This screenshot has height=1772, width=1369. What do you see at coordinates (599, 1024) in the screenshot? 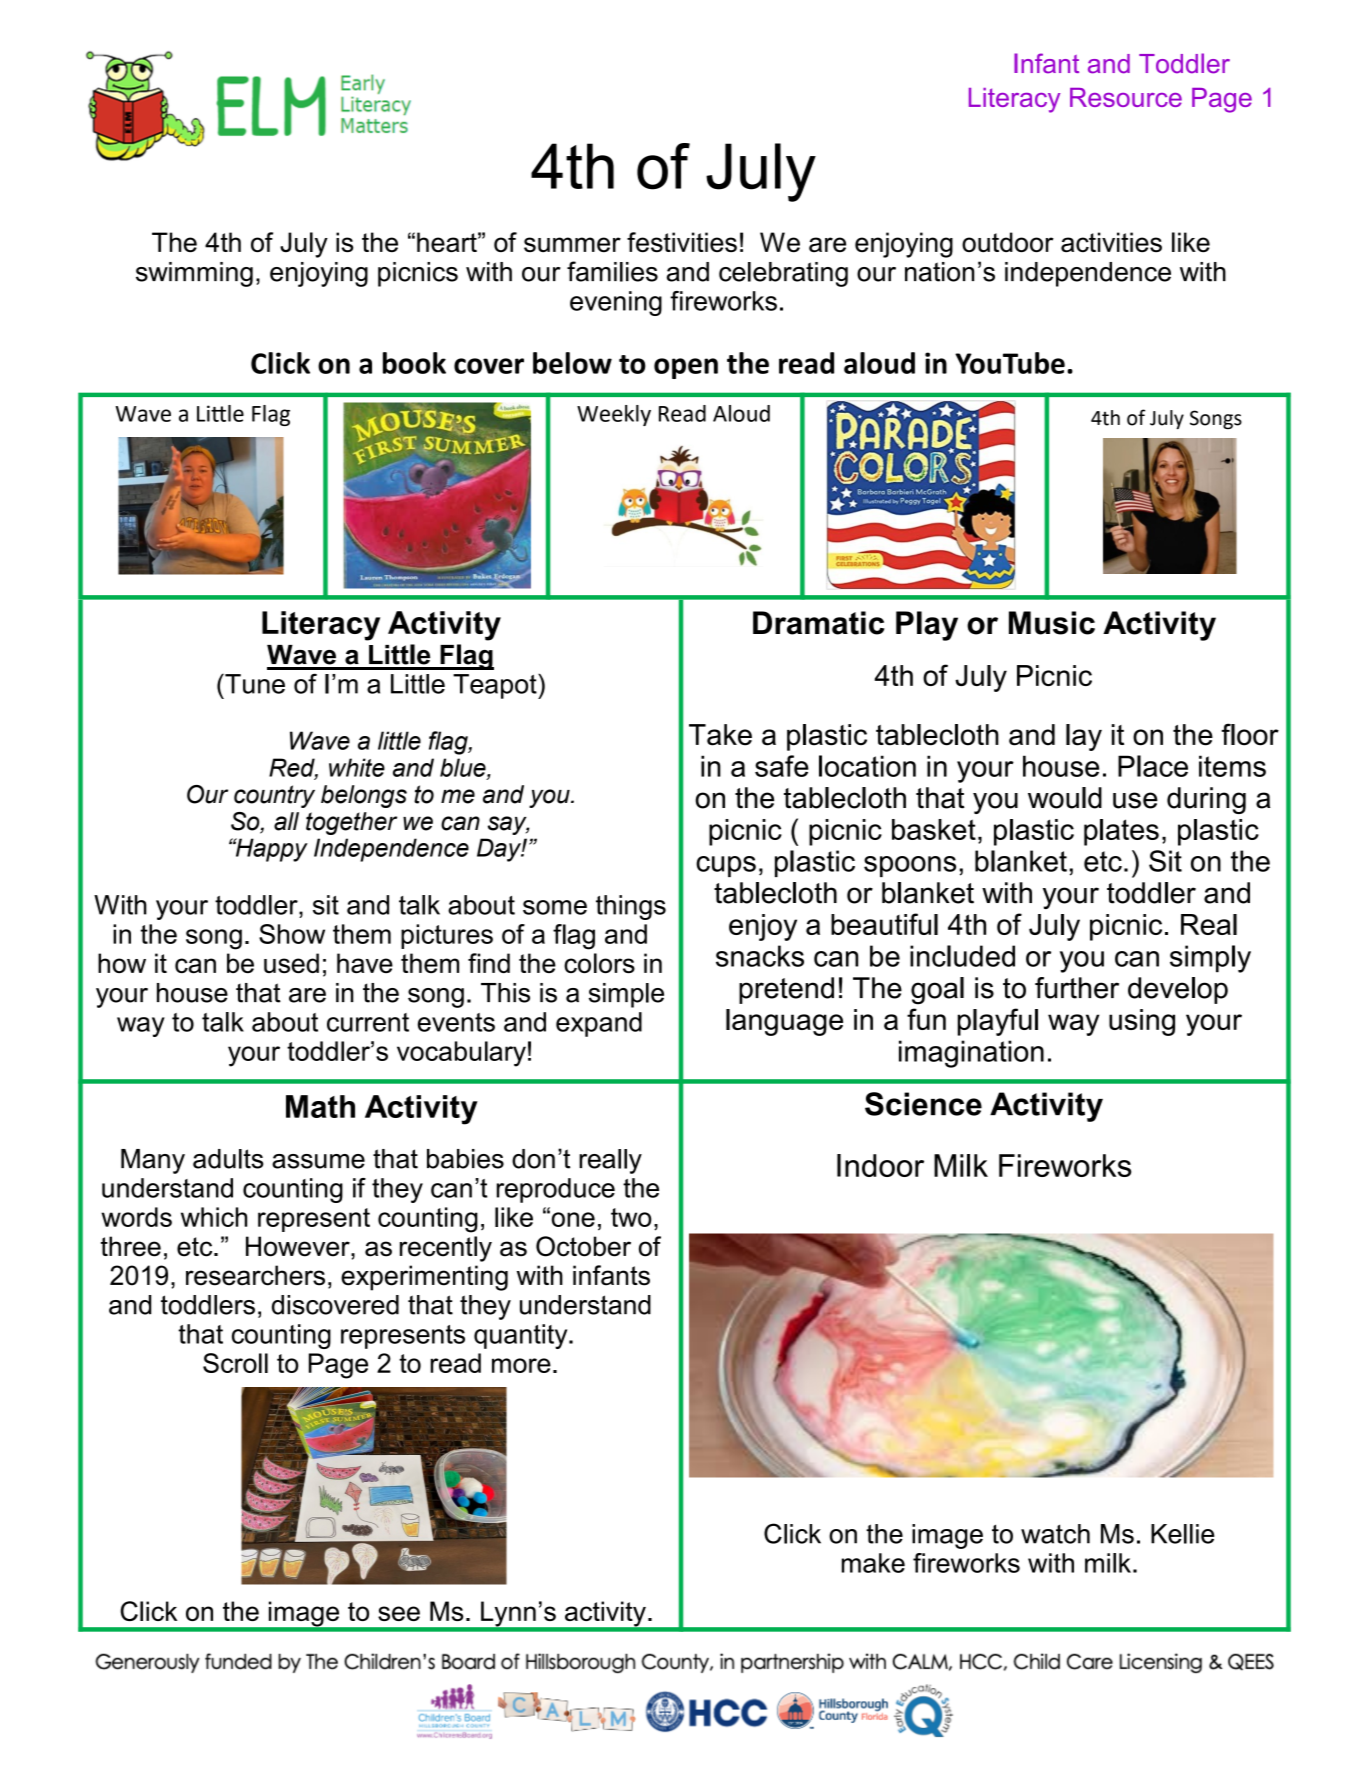
I see `expand` at bounding box center [599, 1024].
